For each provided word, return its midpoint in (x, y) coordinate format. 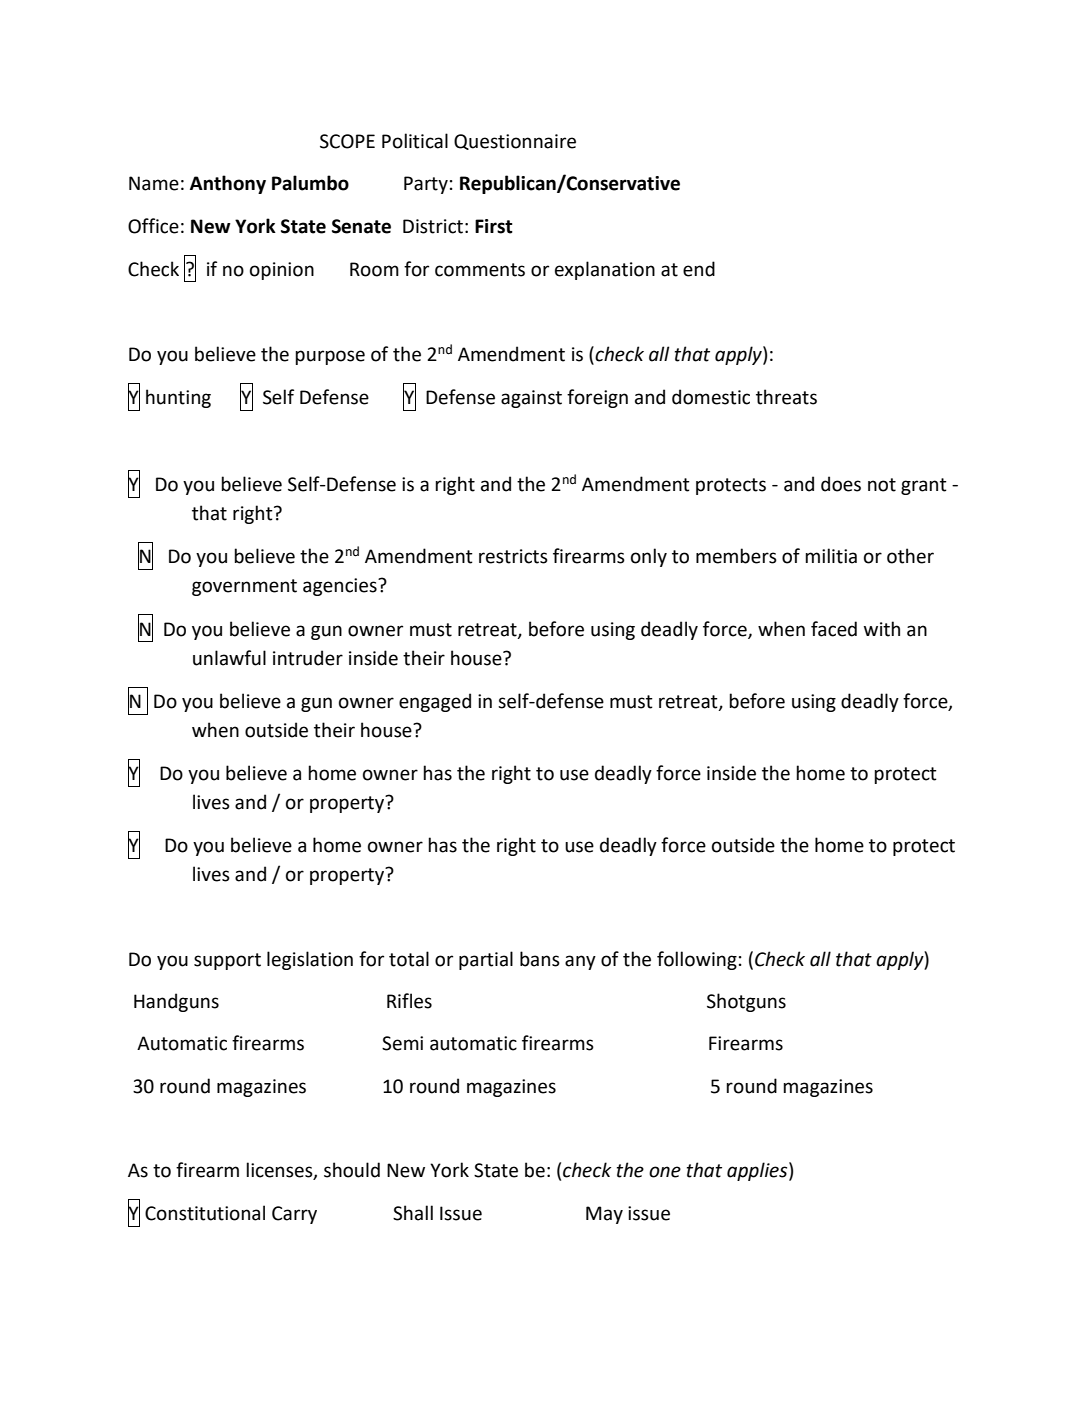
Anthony (228, 184)
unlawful (229, 658)
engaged (435, 702)
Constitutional (205, 1213)
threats (786, 397)
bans (540, 959)
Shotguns (746, 1002)
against (531, 399)
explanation (605, 270)
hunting (178, 398)
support (227, 961)
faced (834, 629)
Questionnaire (515, 142)
